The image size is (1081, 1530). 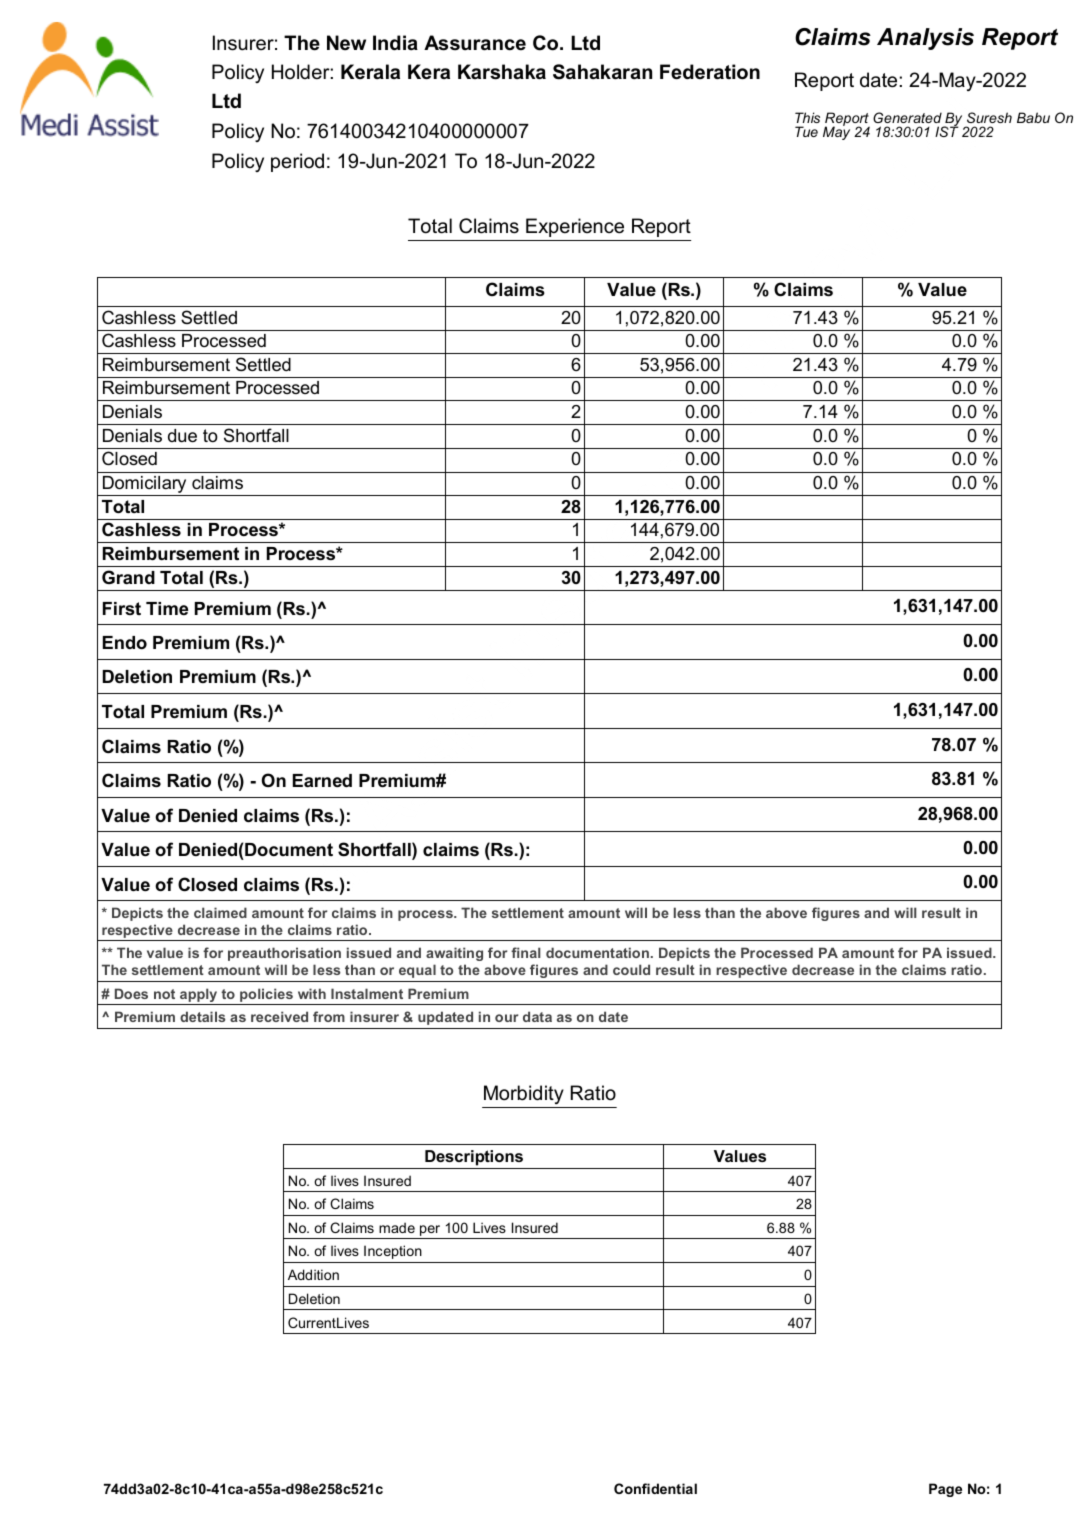 What do you see at coordinates (575, 227) in the page?
I see `Experience` at bounding box center [575, 227].
